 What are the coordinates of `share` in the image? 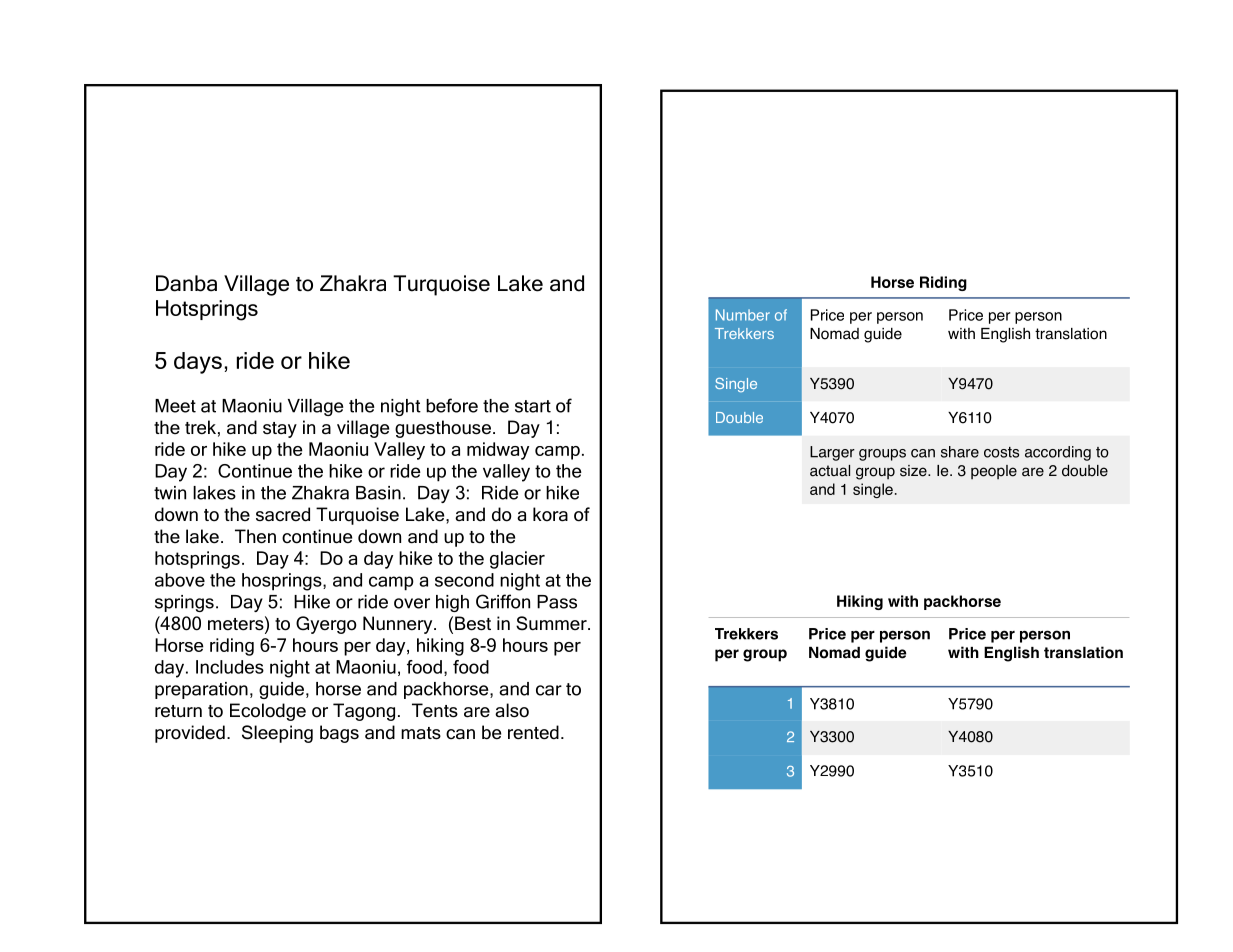 It's located at (960, 452).
